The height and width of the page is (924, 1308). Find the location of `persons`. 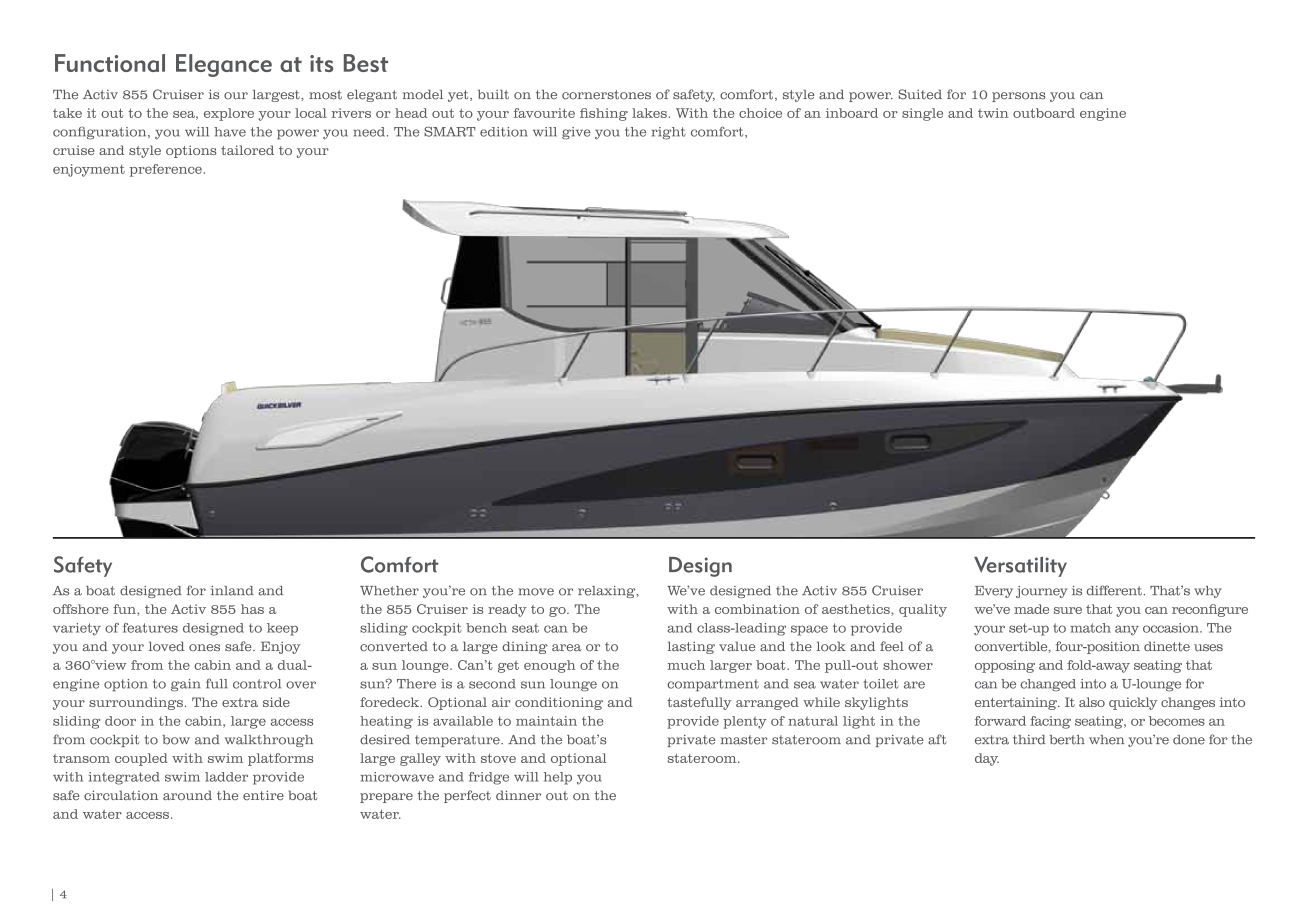

persons is located at coordinates (1019, 97).
